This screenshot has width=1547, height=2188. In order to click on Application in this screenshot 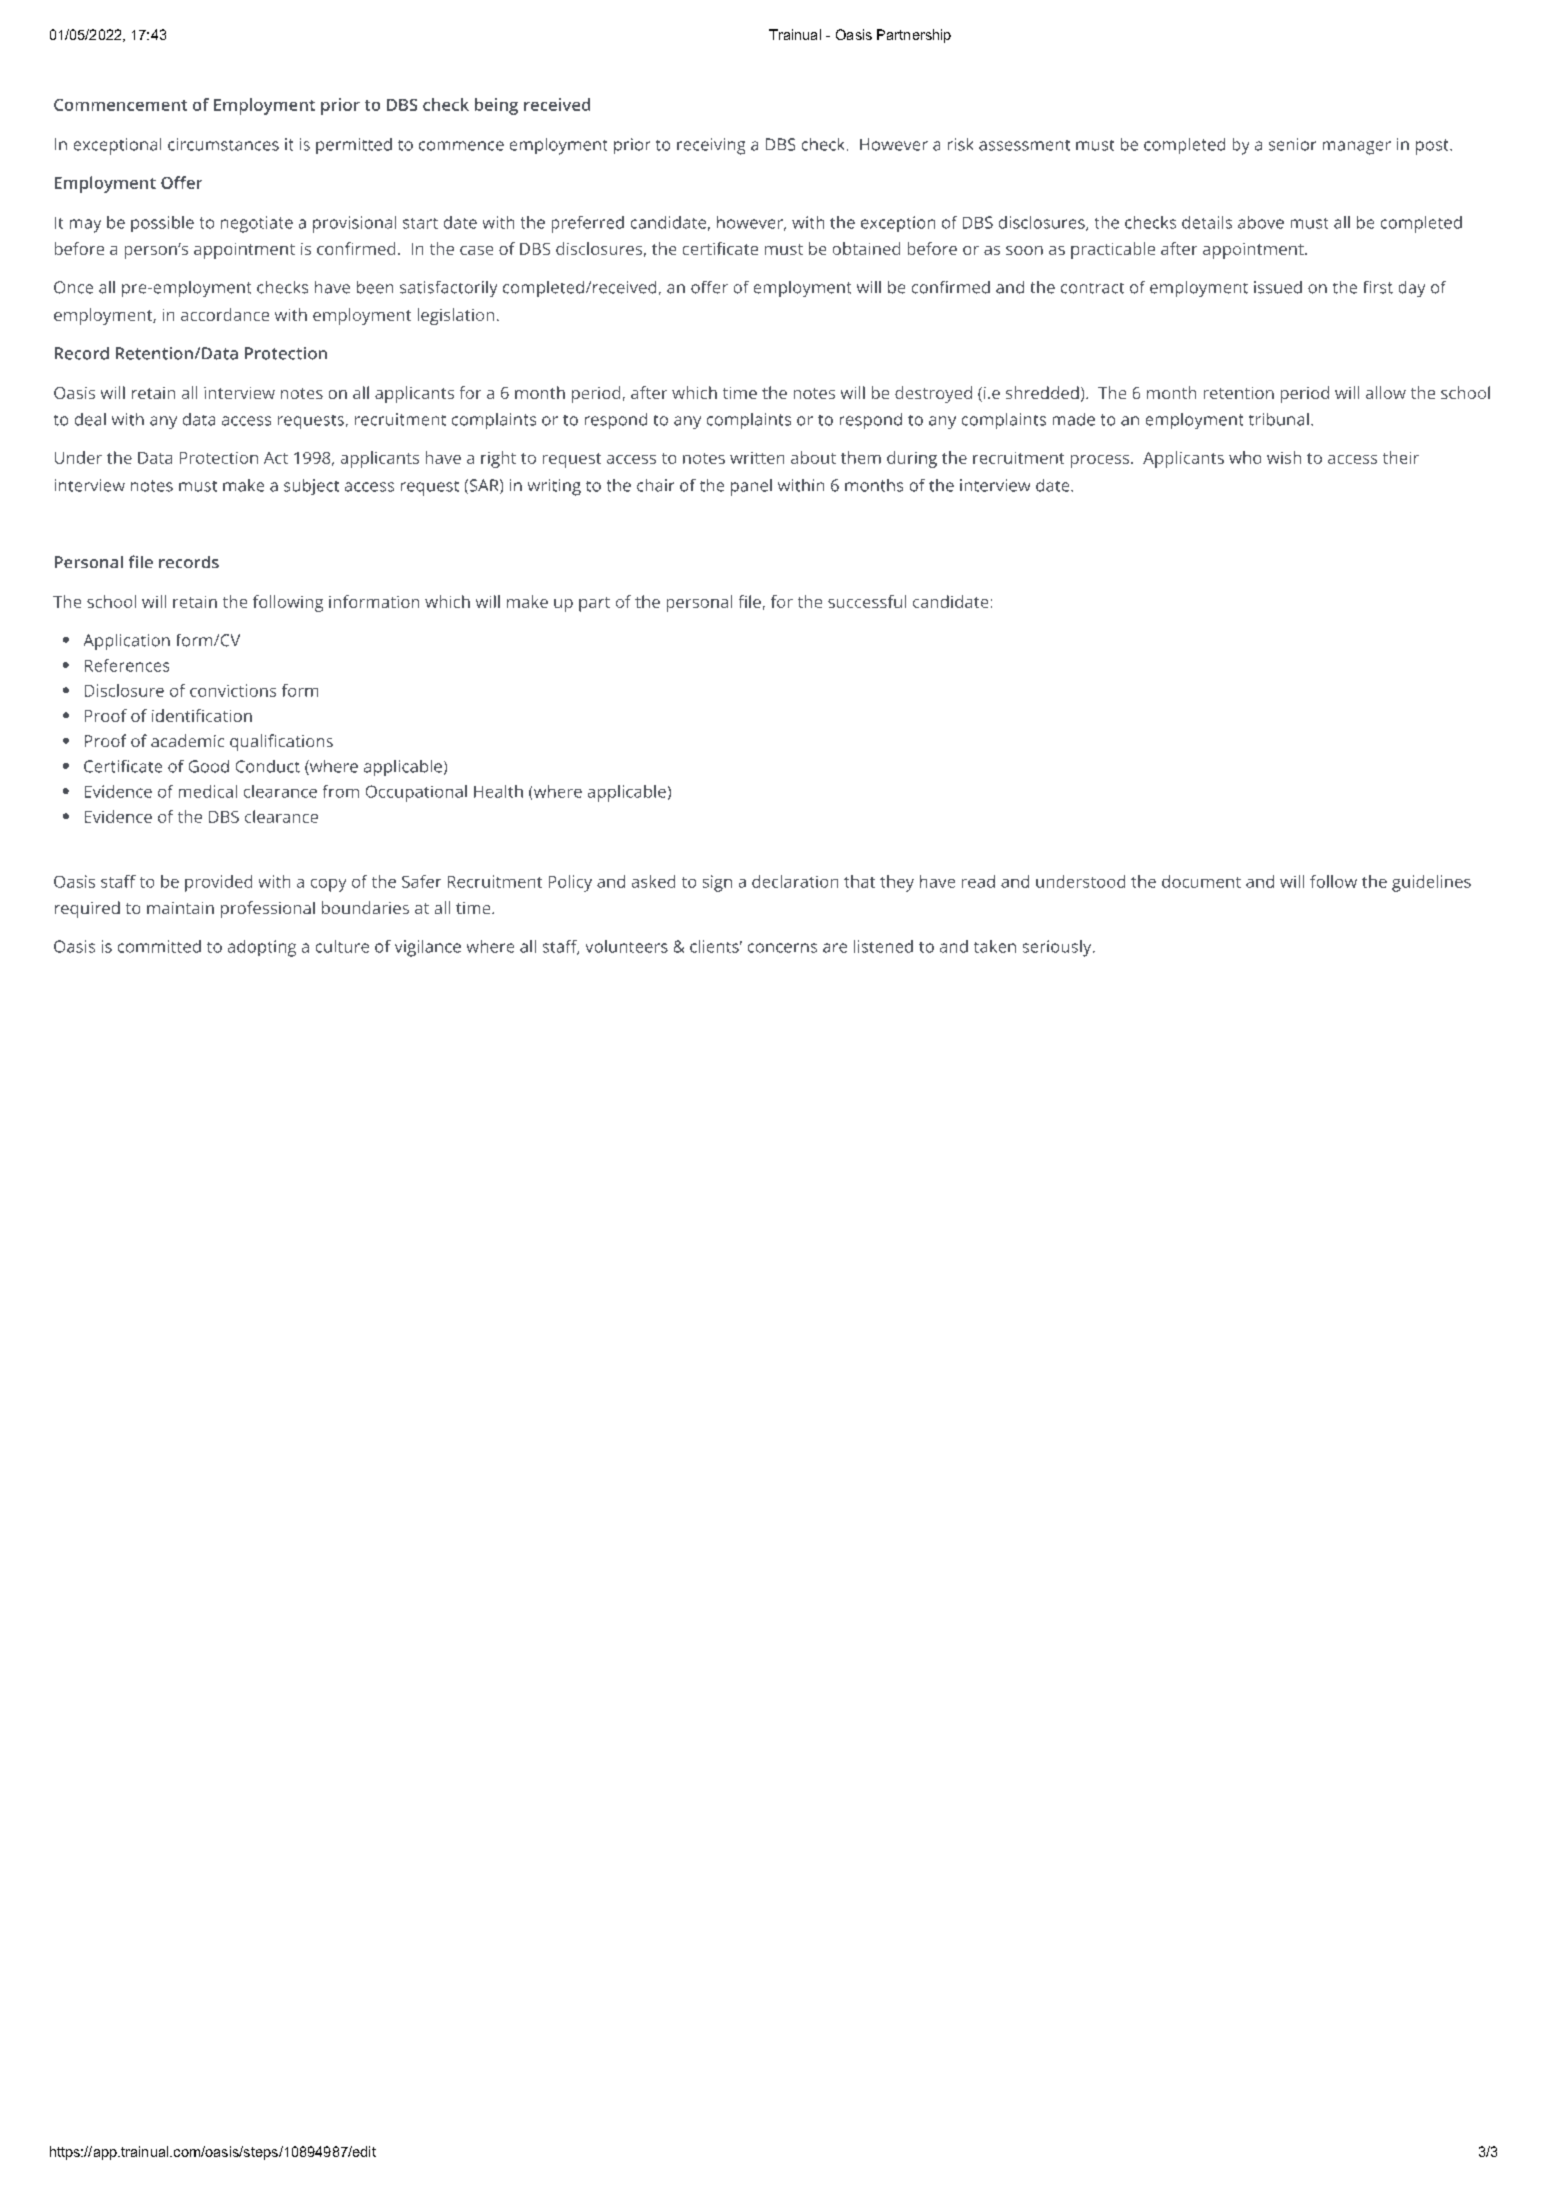, I will do `click(127, 642)`.
